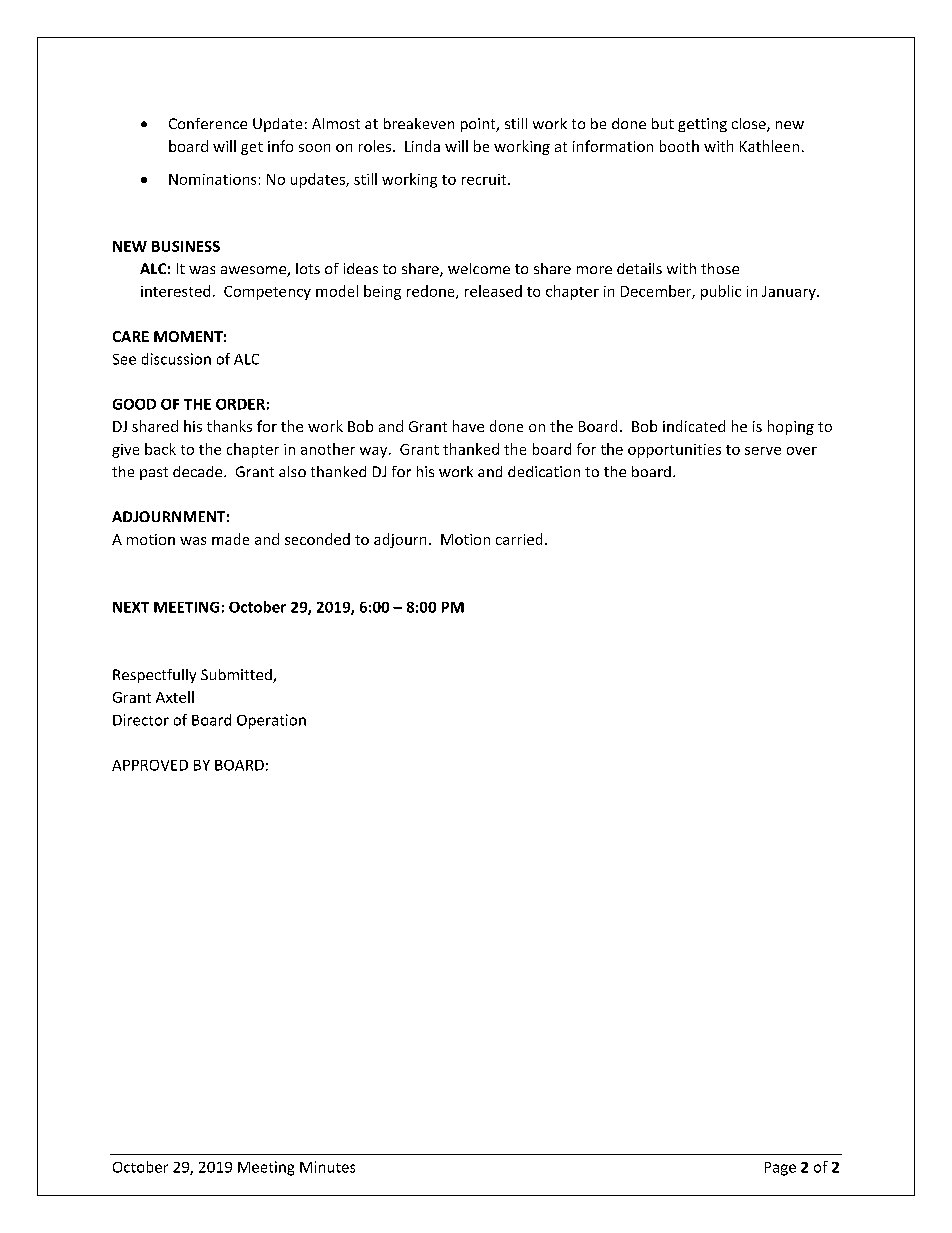 Image resolution: width=952 pixels, height=1233 pixels. I want to click on getting, so click(702, 125).
